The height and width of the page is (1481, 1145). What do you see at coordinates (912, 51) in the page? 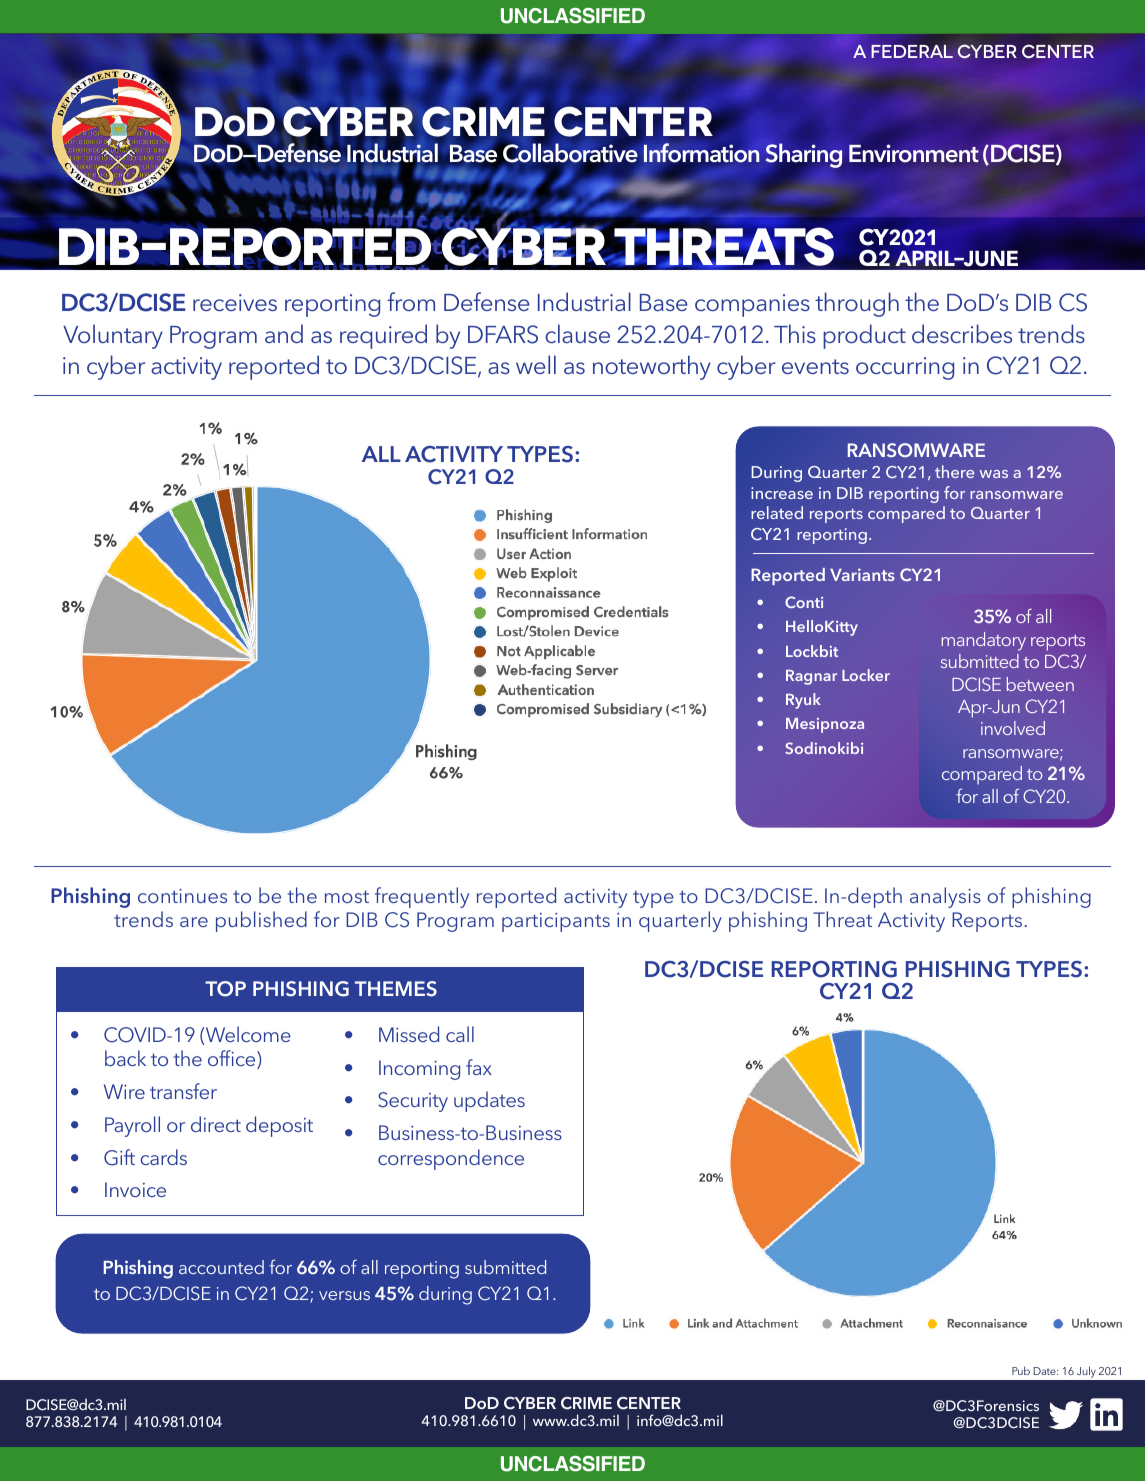
I see `FEDERAL` at bounding box center [912, 51].
